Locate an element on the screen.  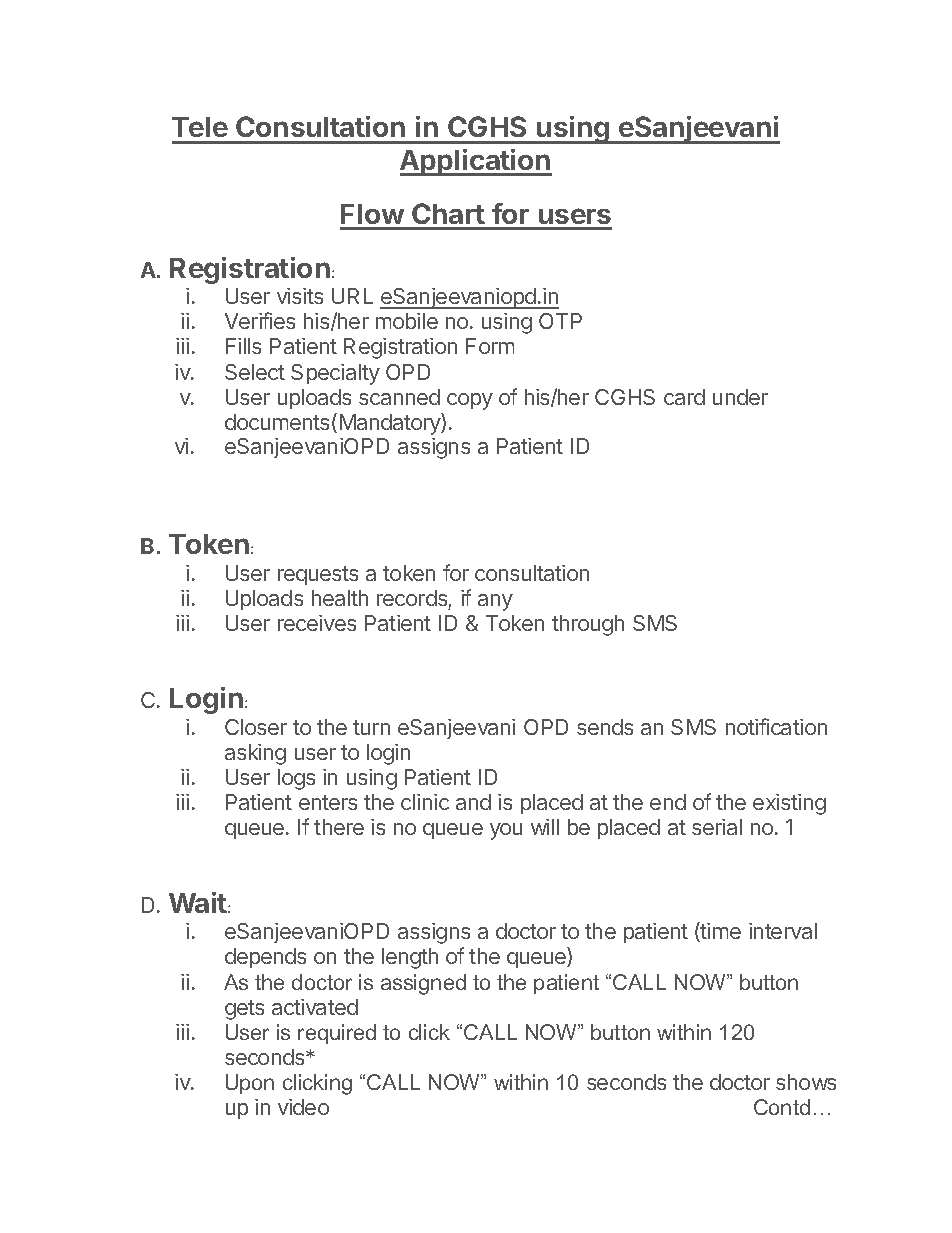
notification is located at coordinates (776, 726).
